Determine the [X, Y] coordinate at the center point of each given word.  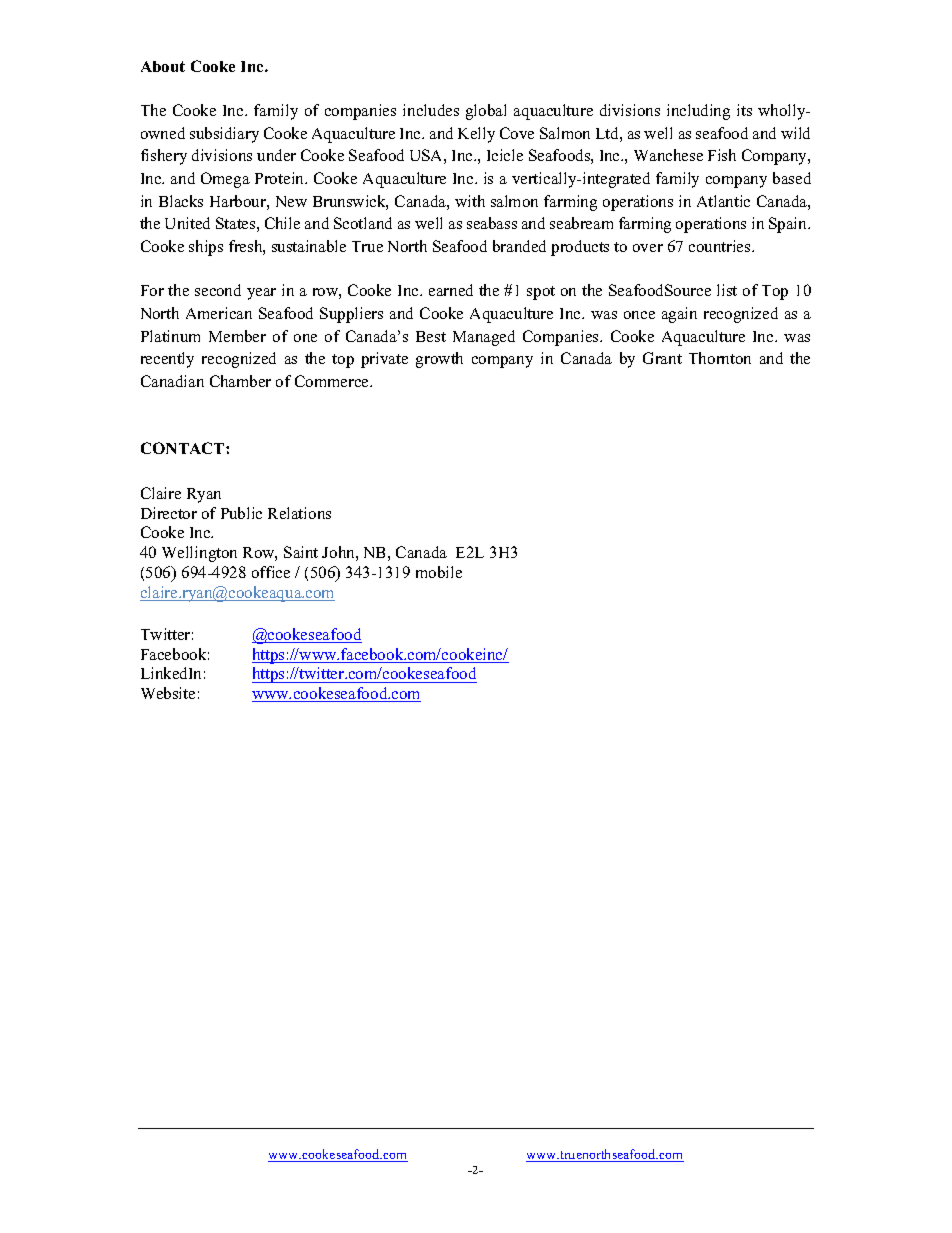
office [271, 572]
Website [168, 693]
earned [451, 290]
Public [241, 513]
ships [206, 248]
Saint [301, 552]
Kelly [476, 135]
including [698, 112]
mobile [439, 572]
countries [721, 246]
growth [439, 360]
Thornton [720, 358]
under [276, 155]
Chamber [240, 381]
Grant [662, 358]
